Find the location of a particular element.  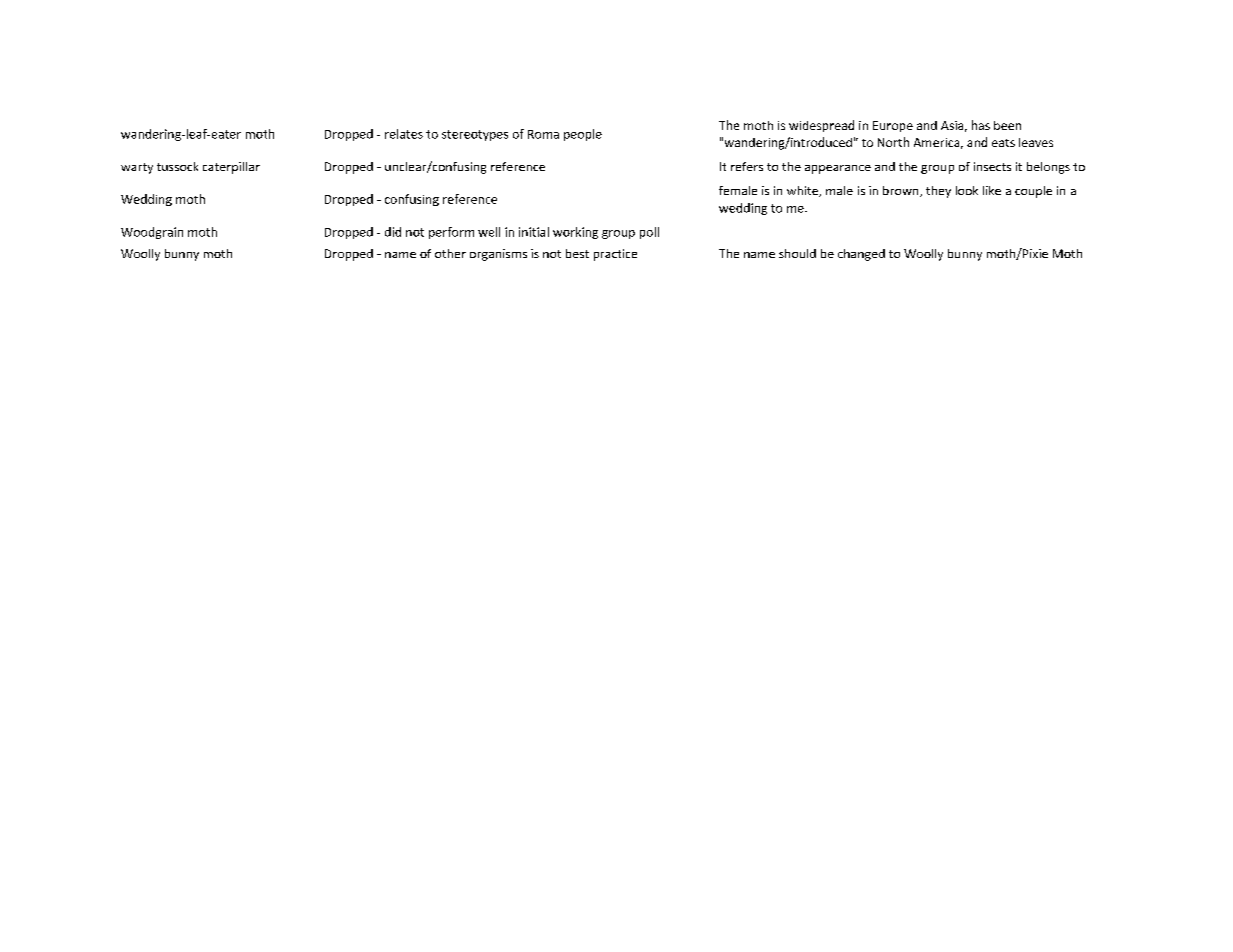

best is located at coordinates (577, 253).
